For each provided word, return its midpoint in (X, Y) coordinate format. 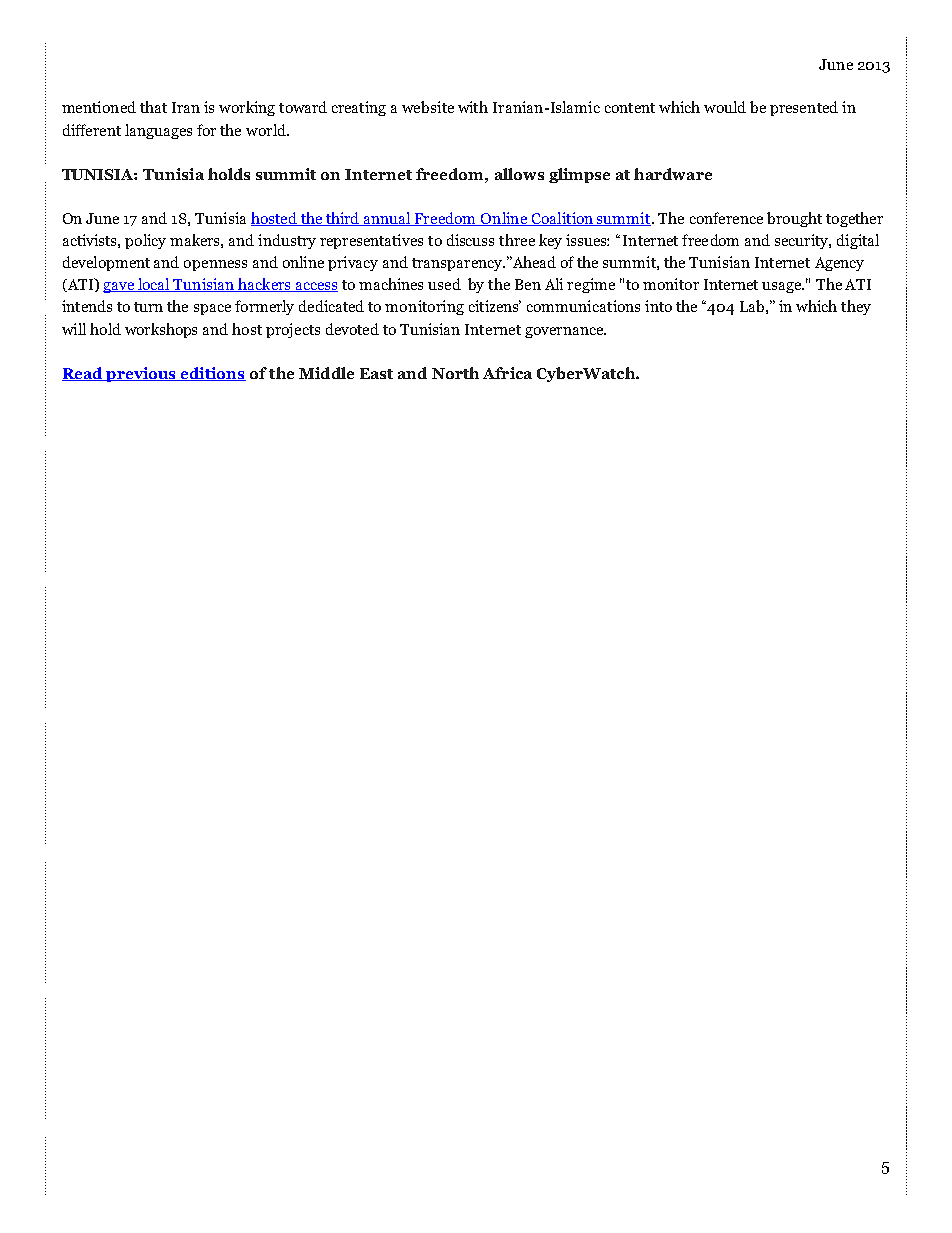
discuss (470, 240)
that (153, 107)
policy (145, 241)
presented (804, 108)
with (473, 107)
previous (141, 374)
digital (858, 241)
